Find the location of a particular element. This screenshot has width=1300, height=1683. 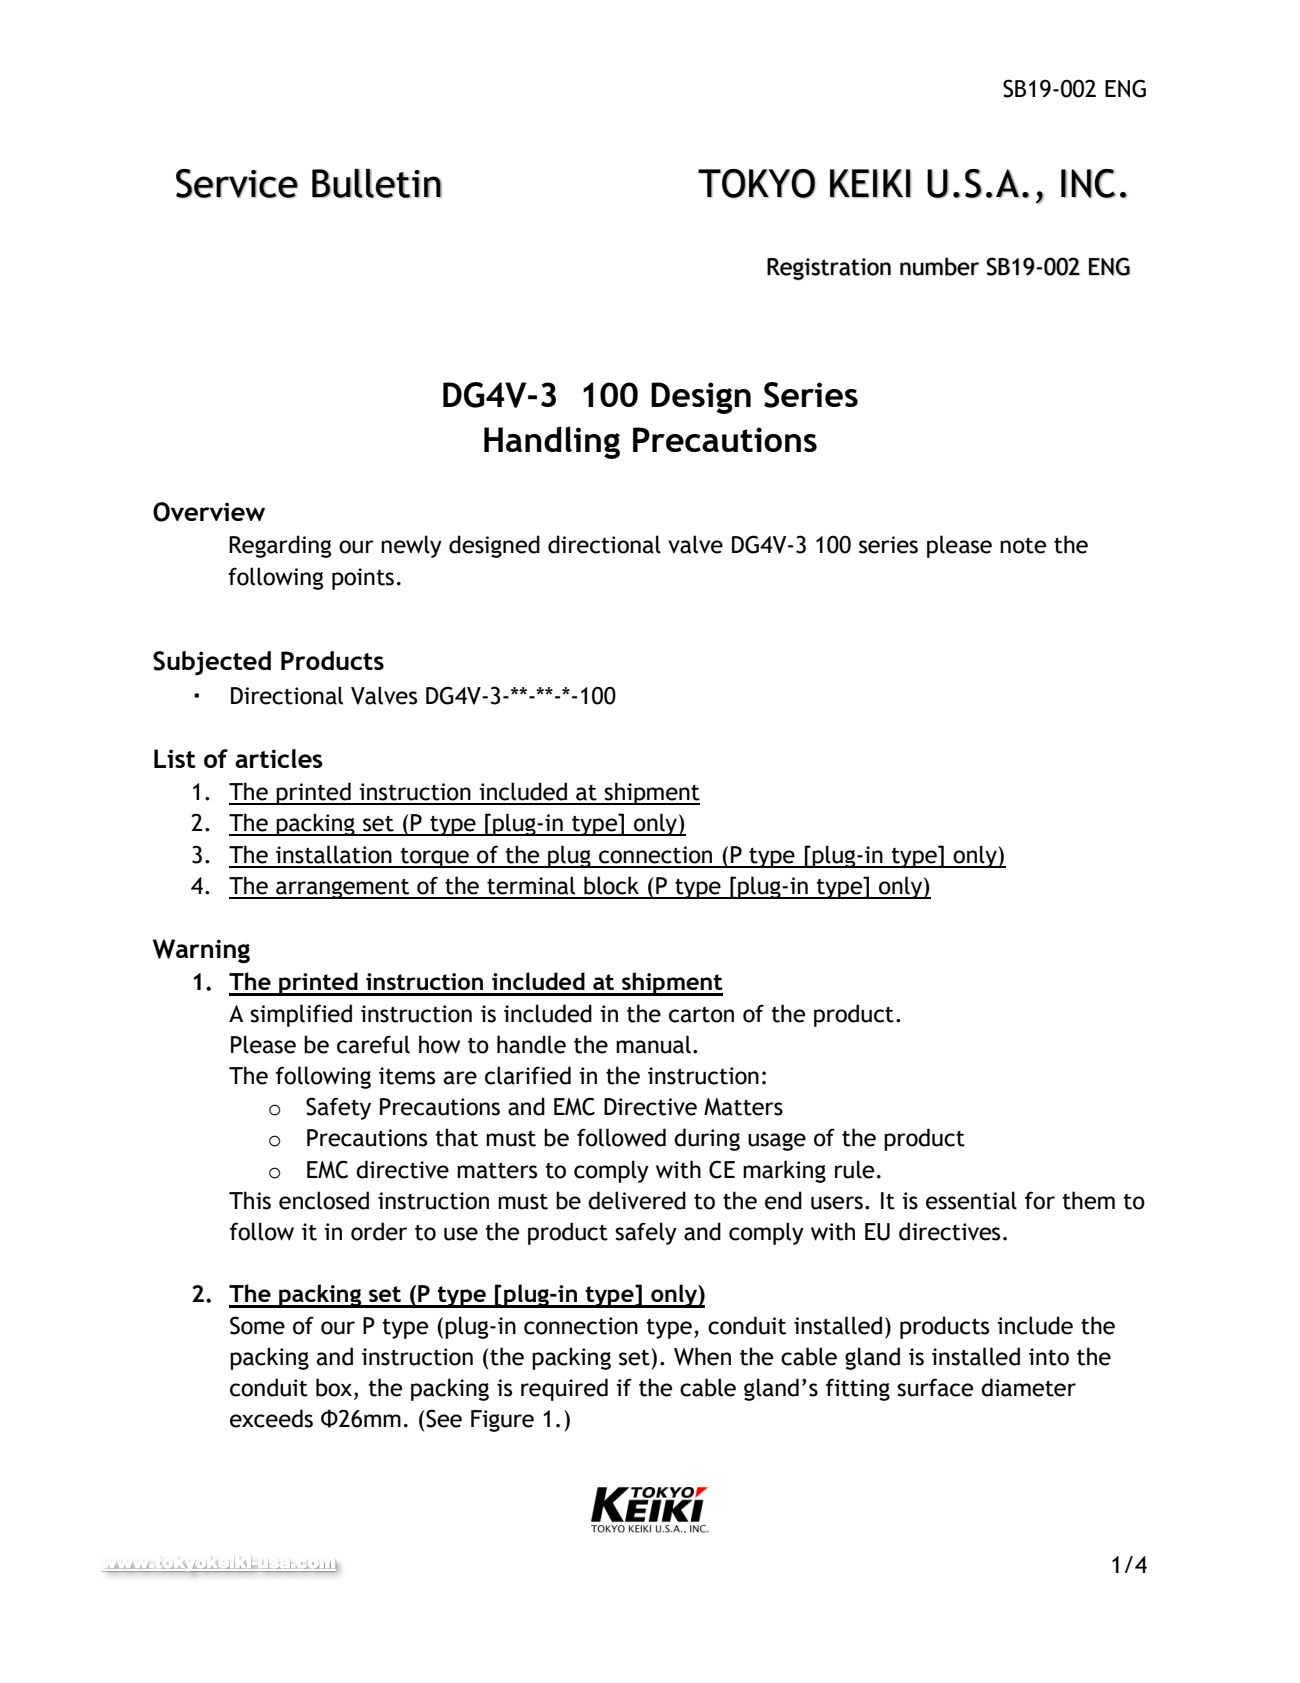

torque is located at coordinates (435, 858).
